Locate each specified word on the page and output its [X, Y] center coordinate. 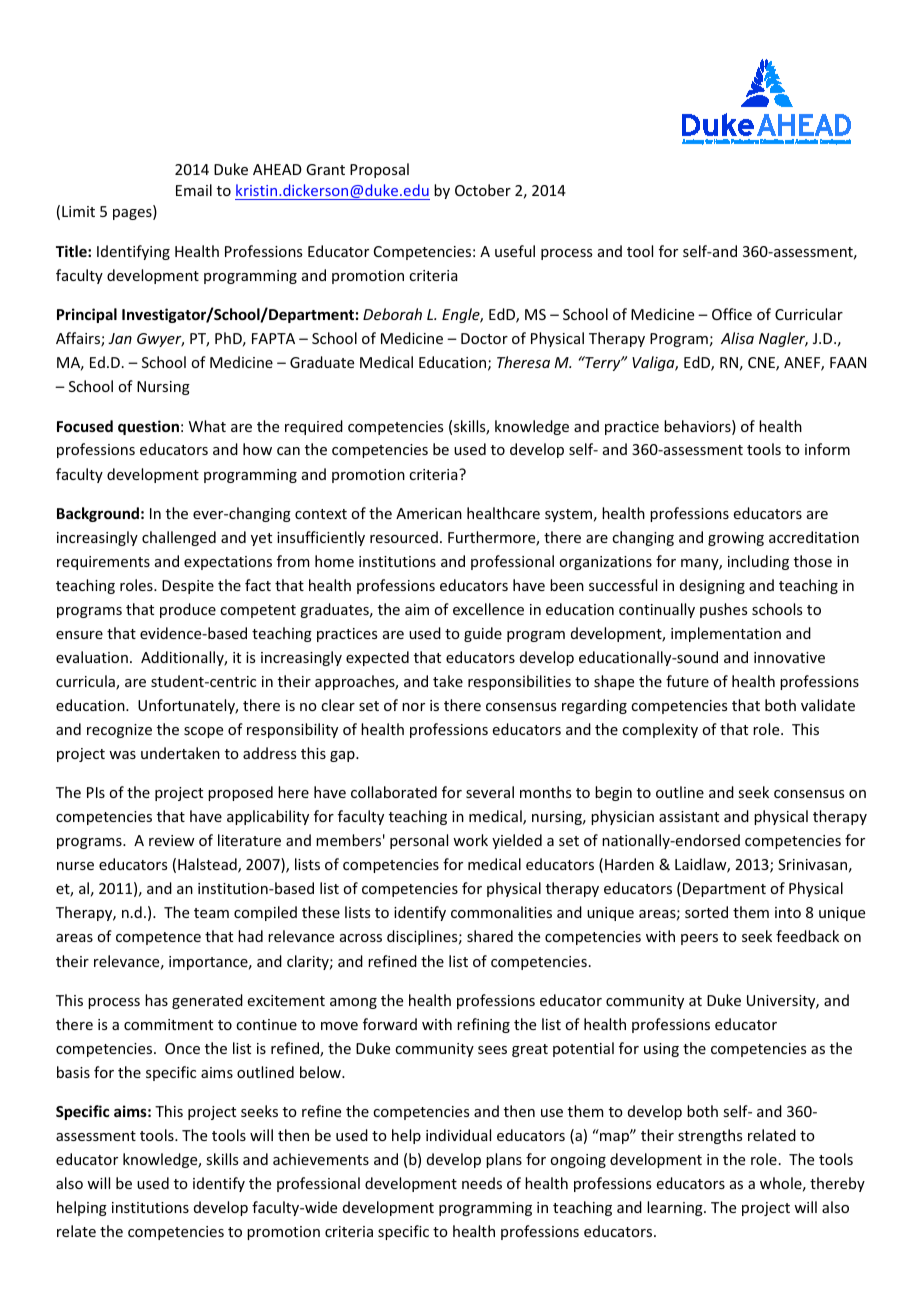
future [687, 681]
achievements [321, 1159]
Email [194, 190]
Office [732, 314]
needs [482, 1183]
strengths [710, 1136]
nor [413, 707]
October [483, 190]
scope [203, 732]
